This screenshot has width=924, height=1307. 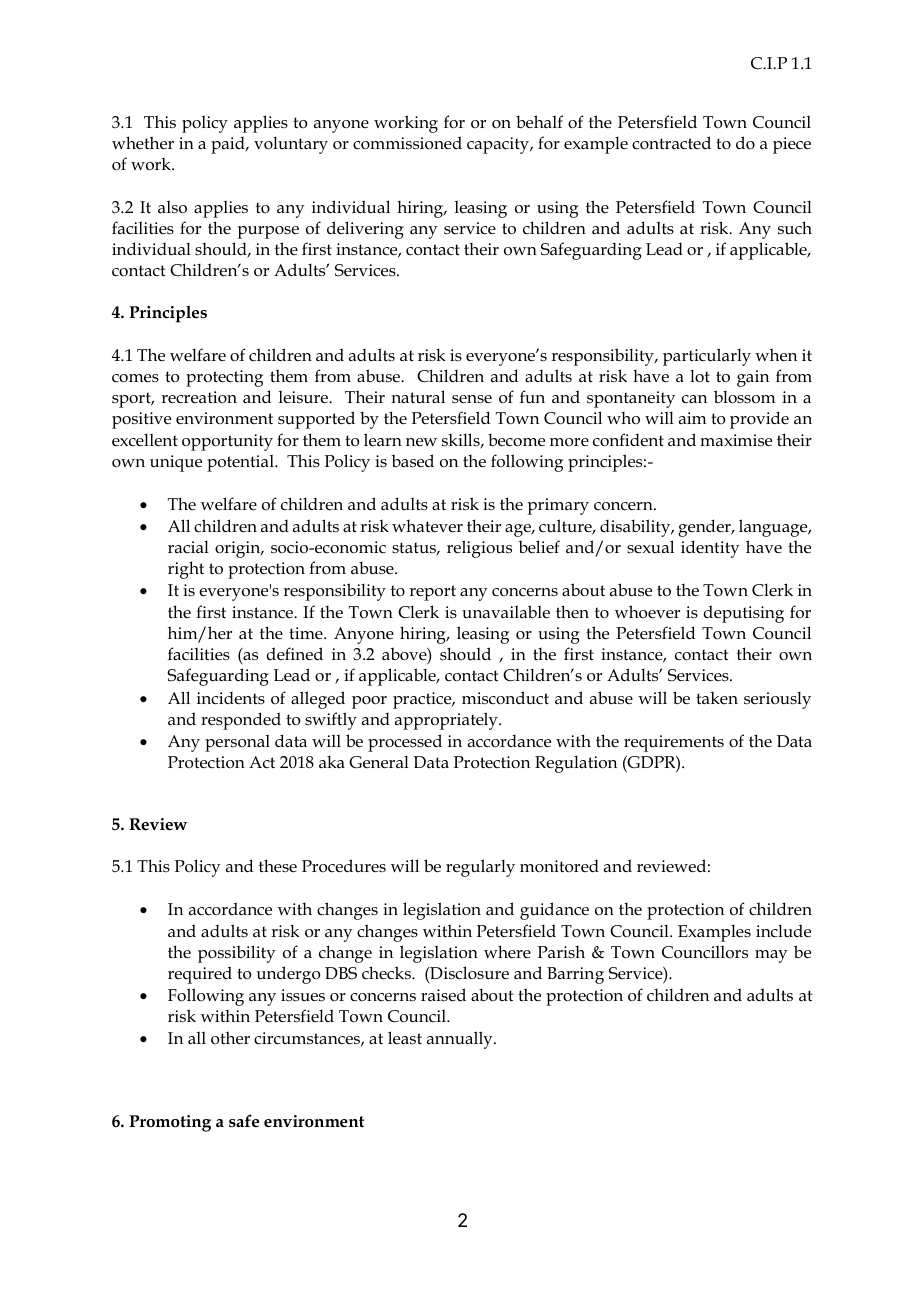 What do you see at coordinates (224, 378) in the screenshot?
I see `protecting` at bounding box center [224, 378].
